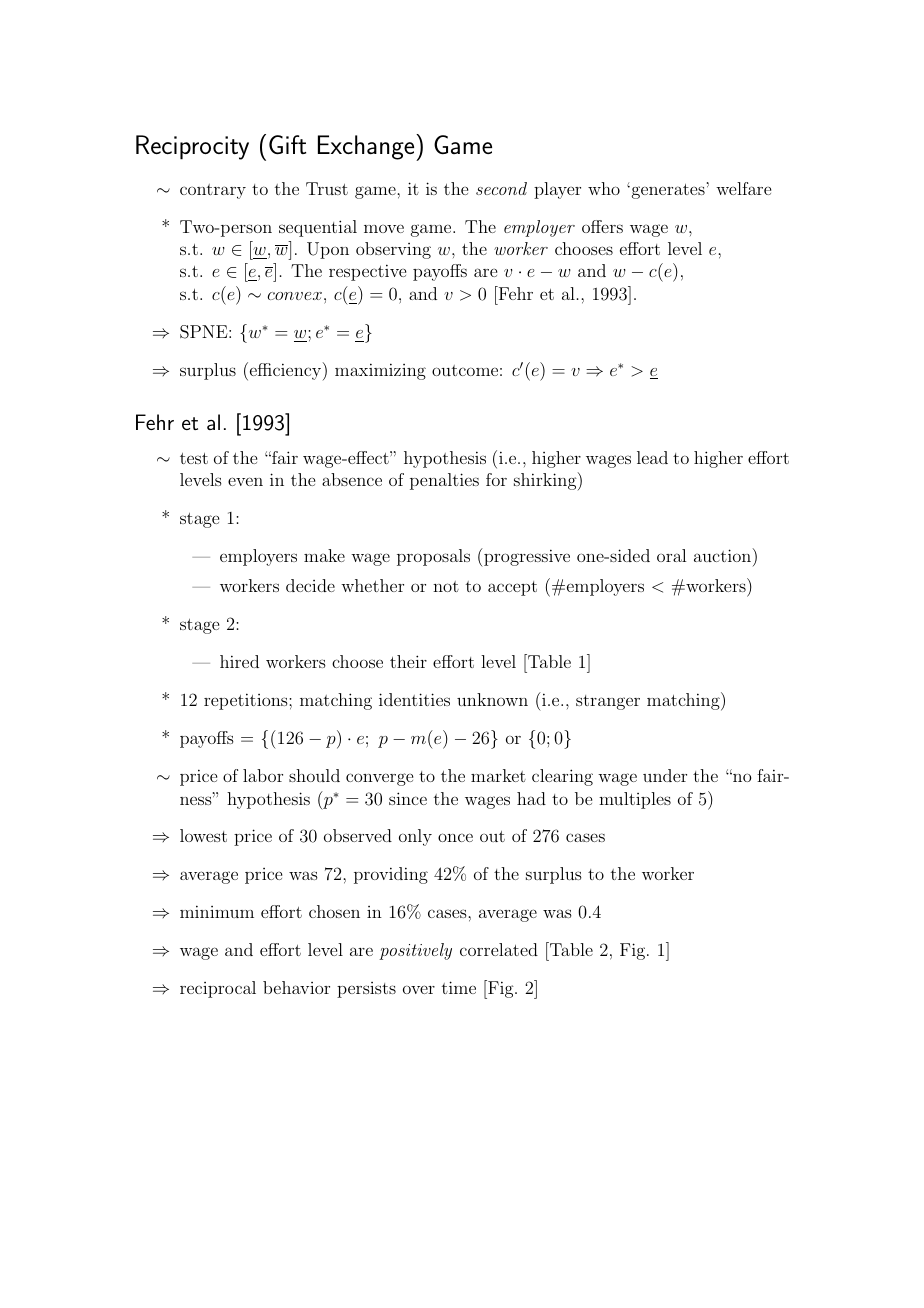 The height and width of the screenshot is (1308, 924). Describe the element at coordinates (296, 987) in the screenshot. I see `behavior` at that location.
